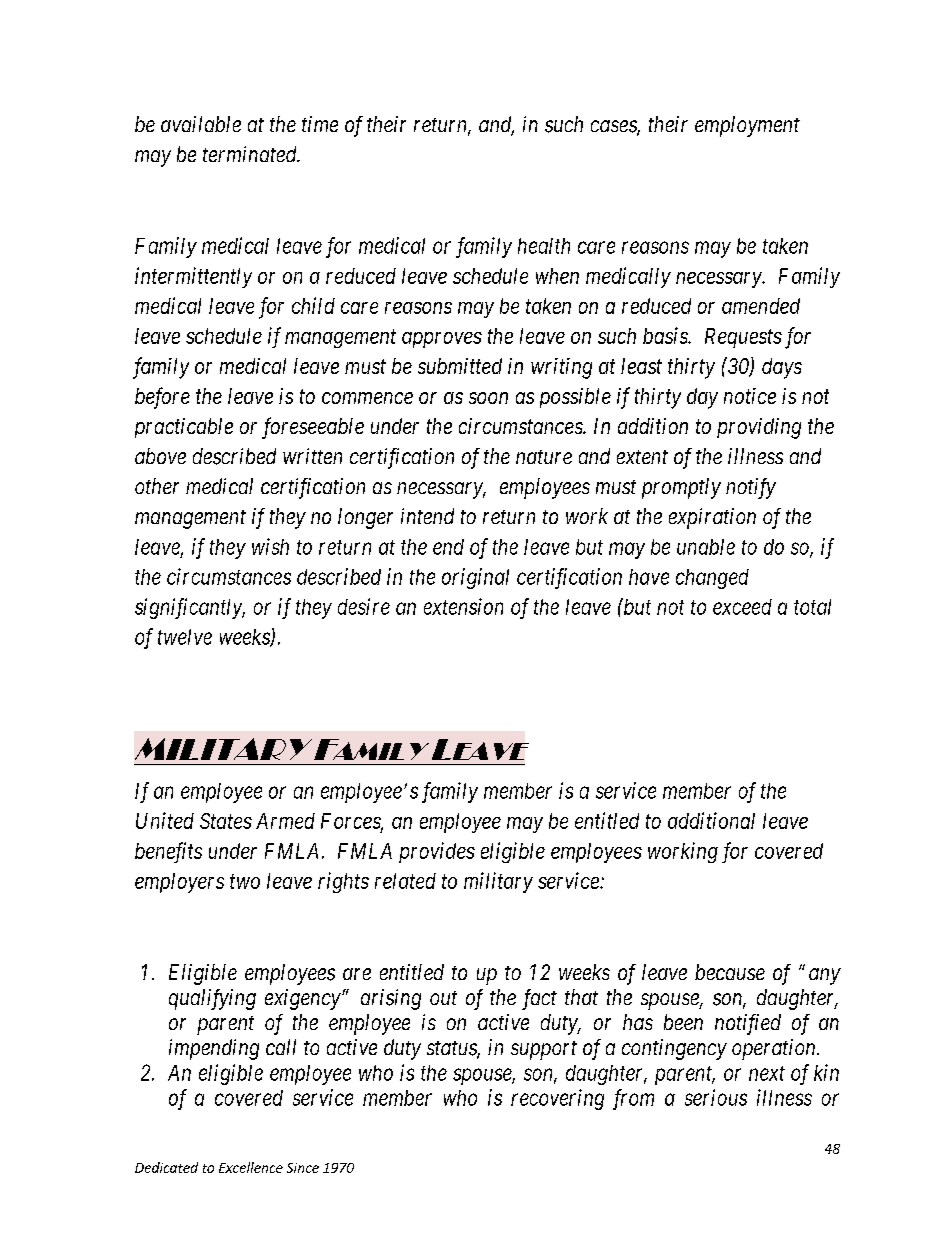  What do you see at coordinates (544, 246) in the screenshot?
I see `health` at bounding box center [544, 246].
